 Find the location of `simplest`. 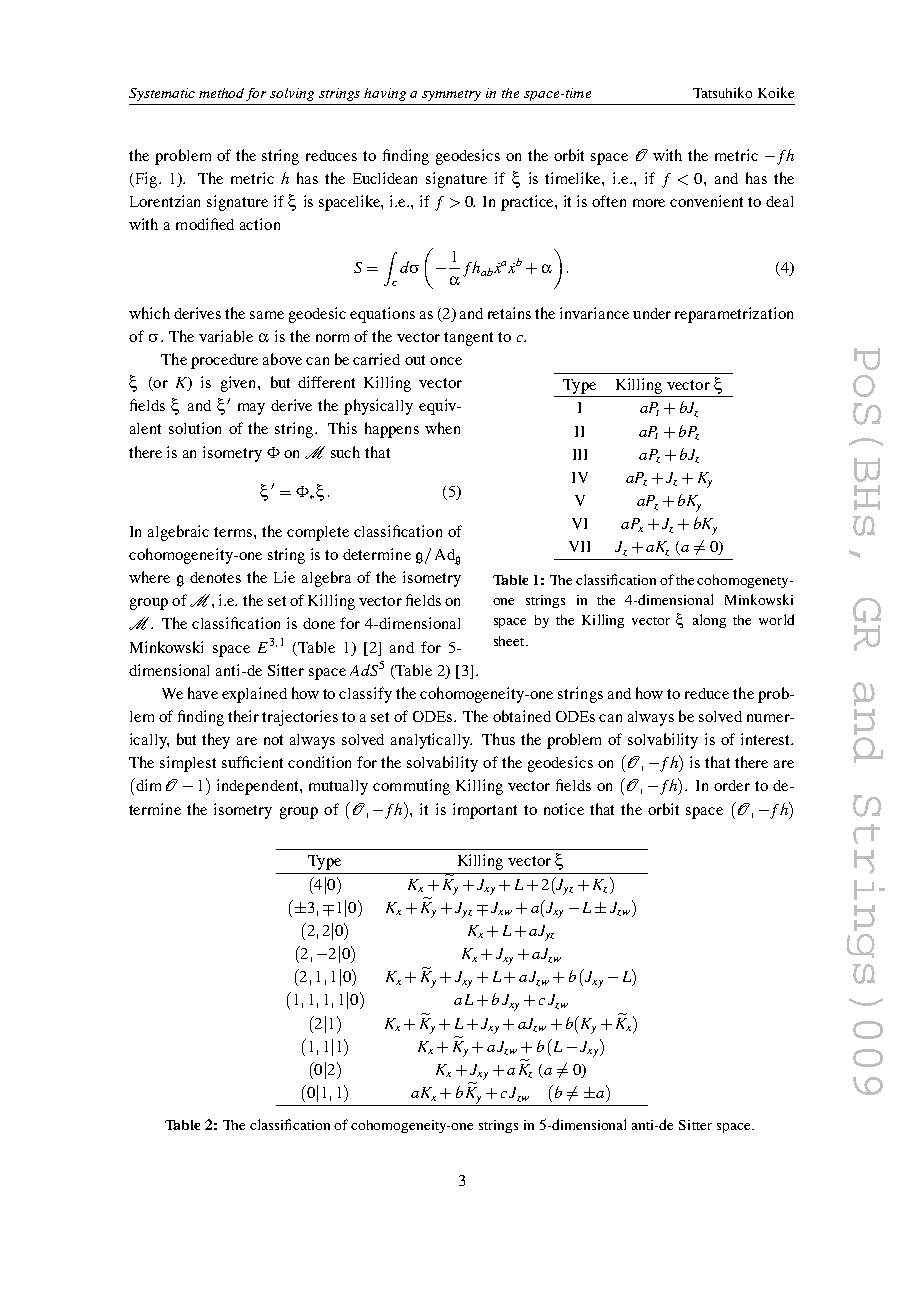

simplest is located at coordinates (188, 764).
